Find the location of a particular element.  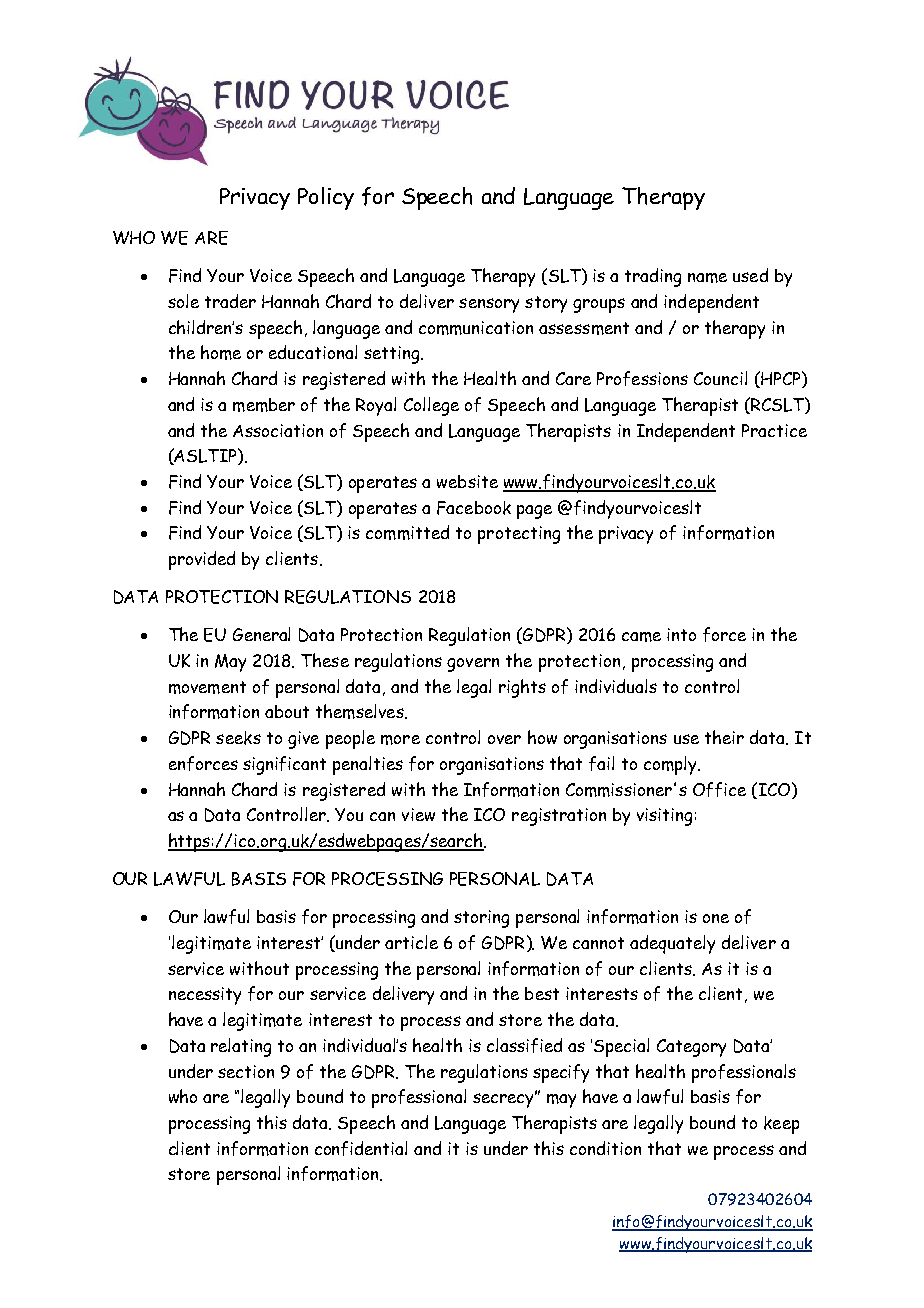

Policy is located at coordinates (326, 198).
